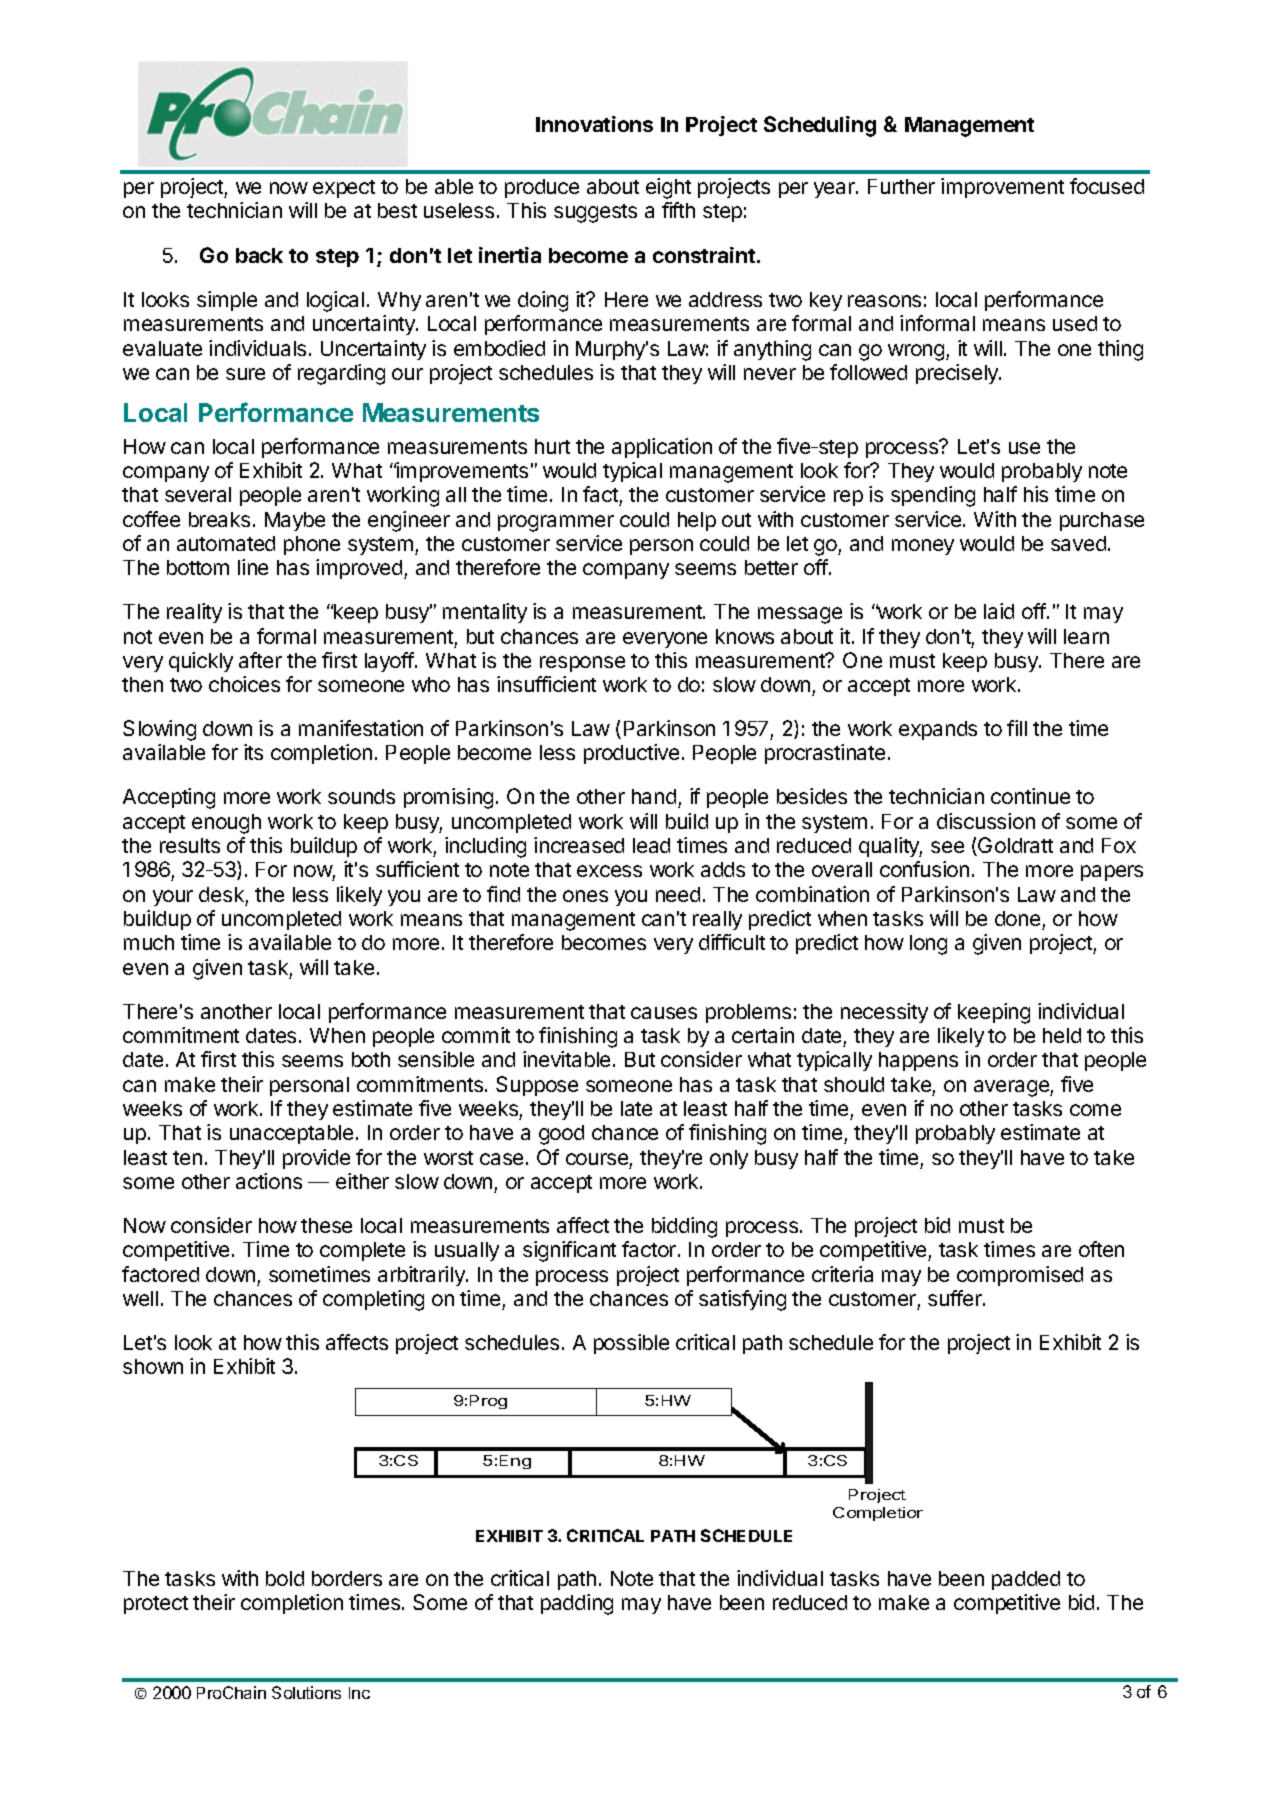 The height and width of the screenshot is (1796, 1269). What do you see at coordinates (1026, 1580) in the screenshot?
I see `padded` at bounding box center [1026, 1580].
